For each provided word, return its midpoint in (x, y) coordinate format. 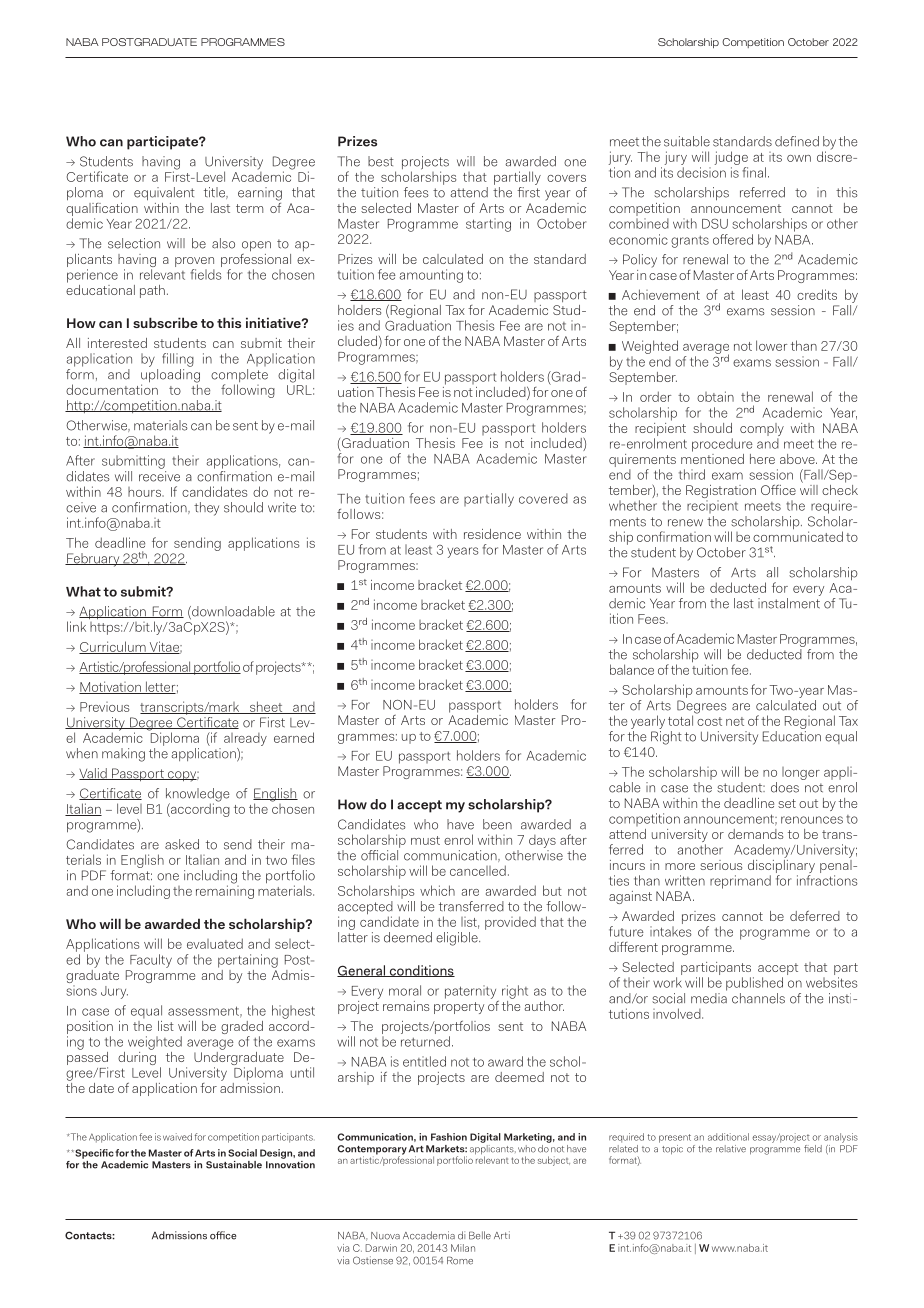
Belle (480, 1235)
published (754, 984)
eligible (458, 939)
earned (294, 737)
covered (543, 498)
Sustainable (234, 1165)
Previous (104, 707)
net (735, 721)
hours (145, 492)
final (754, 172)
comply (762, 431)
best (381, 161)
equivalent (164, 194)
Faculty (151, 961)
